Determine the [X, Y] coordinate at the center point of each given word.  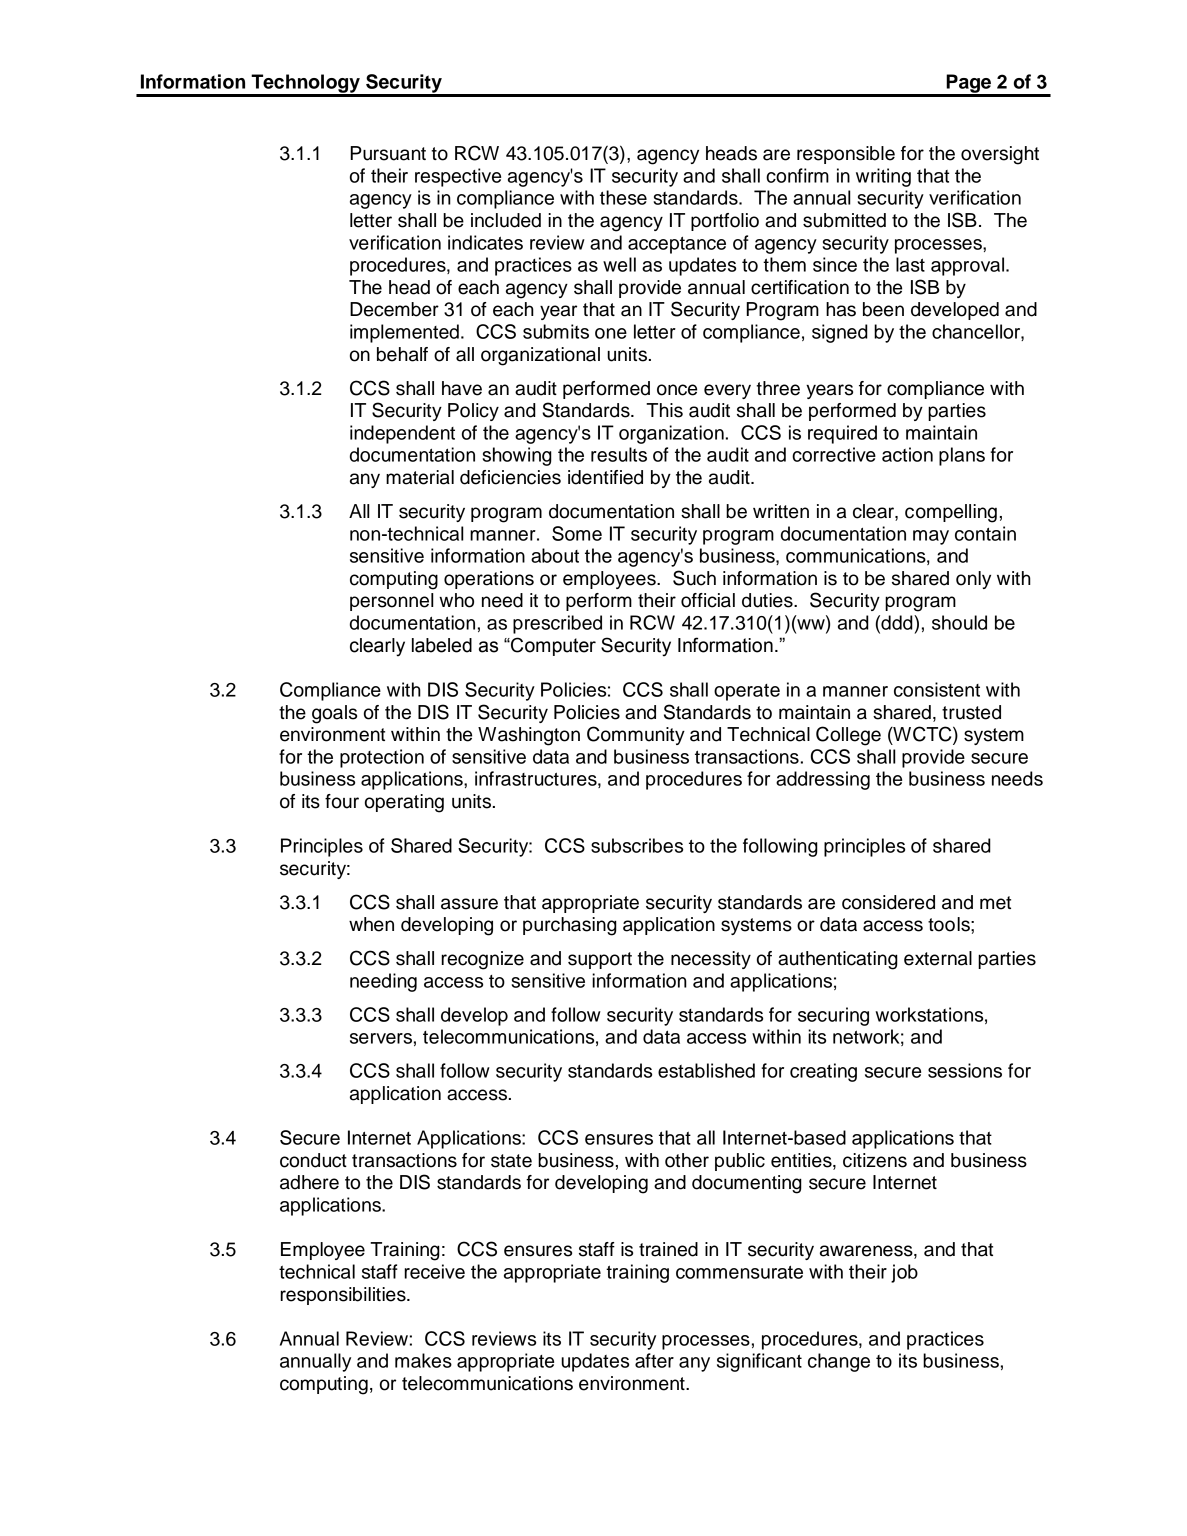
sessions [965, 1070]
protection [382, 758]
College [848, 736]
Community [636, 735]
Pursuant [388, 153]
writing [883, 177]
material [420, 477]
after [654, 1360]
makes [423, 1360]
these [623, 197]
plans [962, 456]
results [619, 454]
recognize [482, 960]
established [706, 1070]
